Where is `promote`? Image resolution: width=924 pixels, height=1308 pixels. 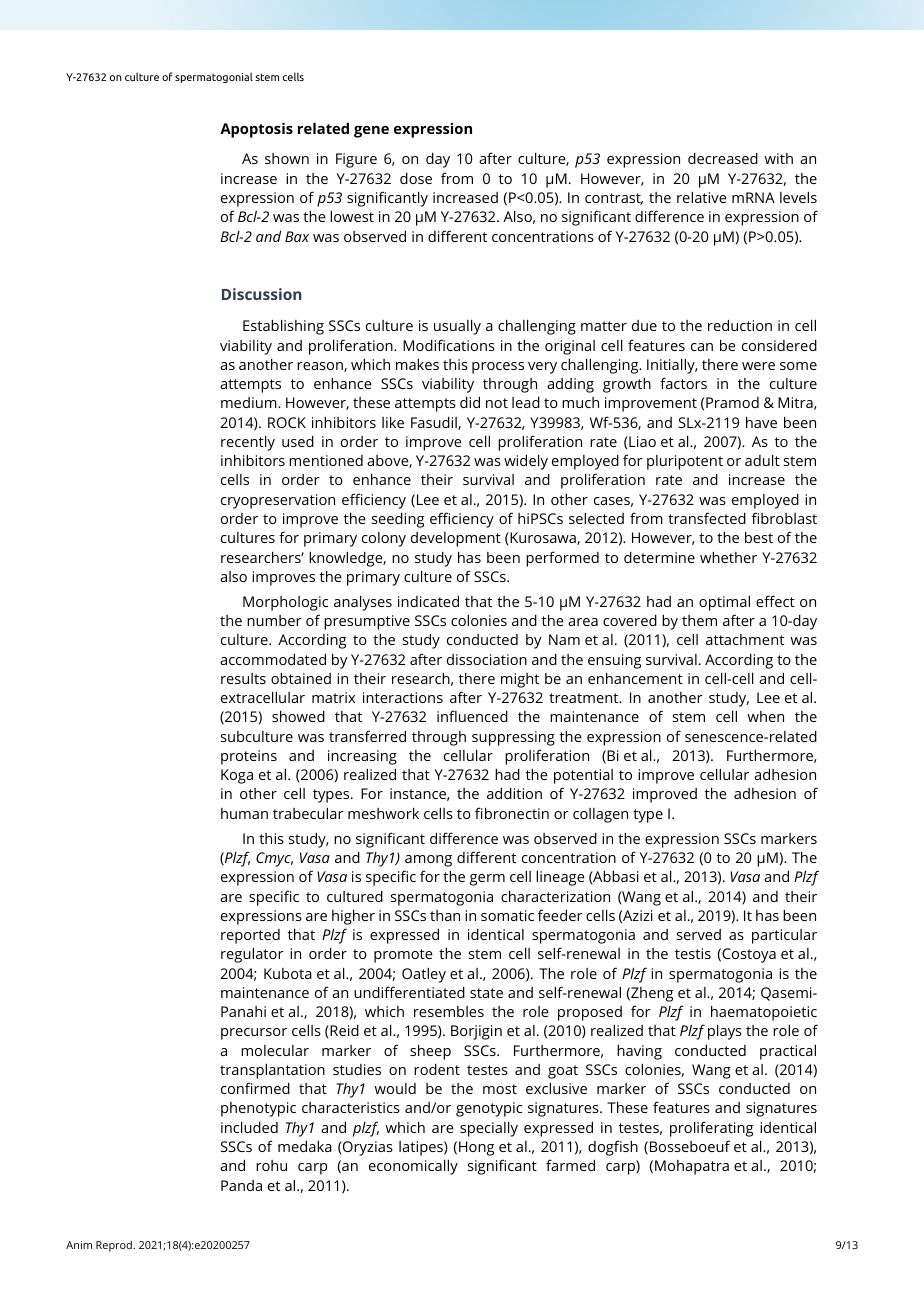 promote is located at coordinates (403, 956).
